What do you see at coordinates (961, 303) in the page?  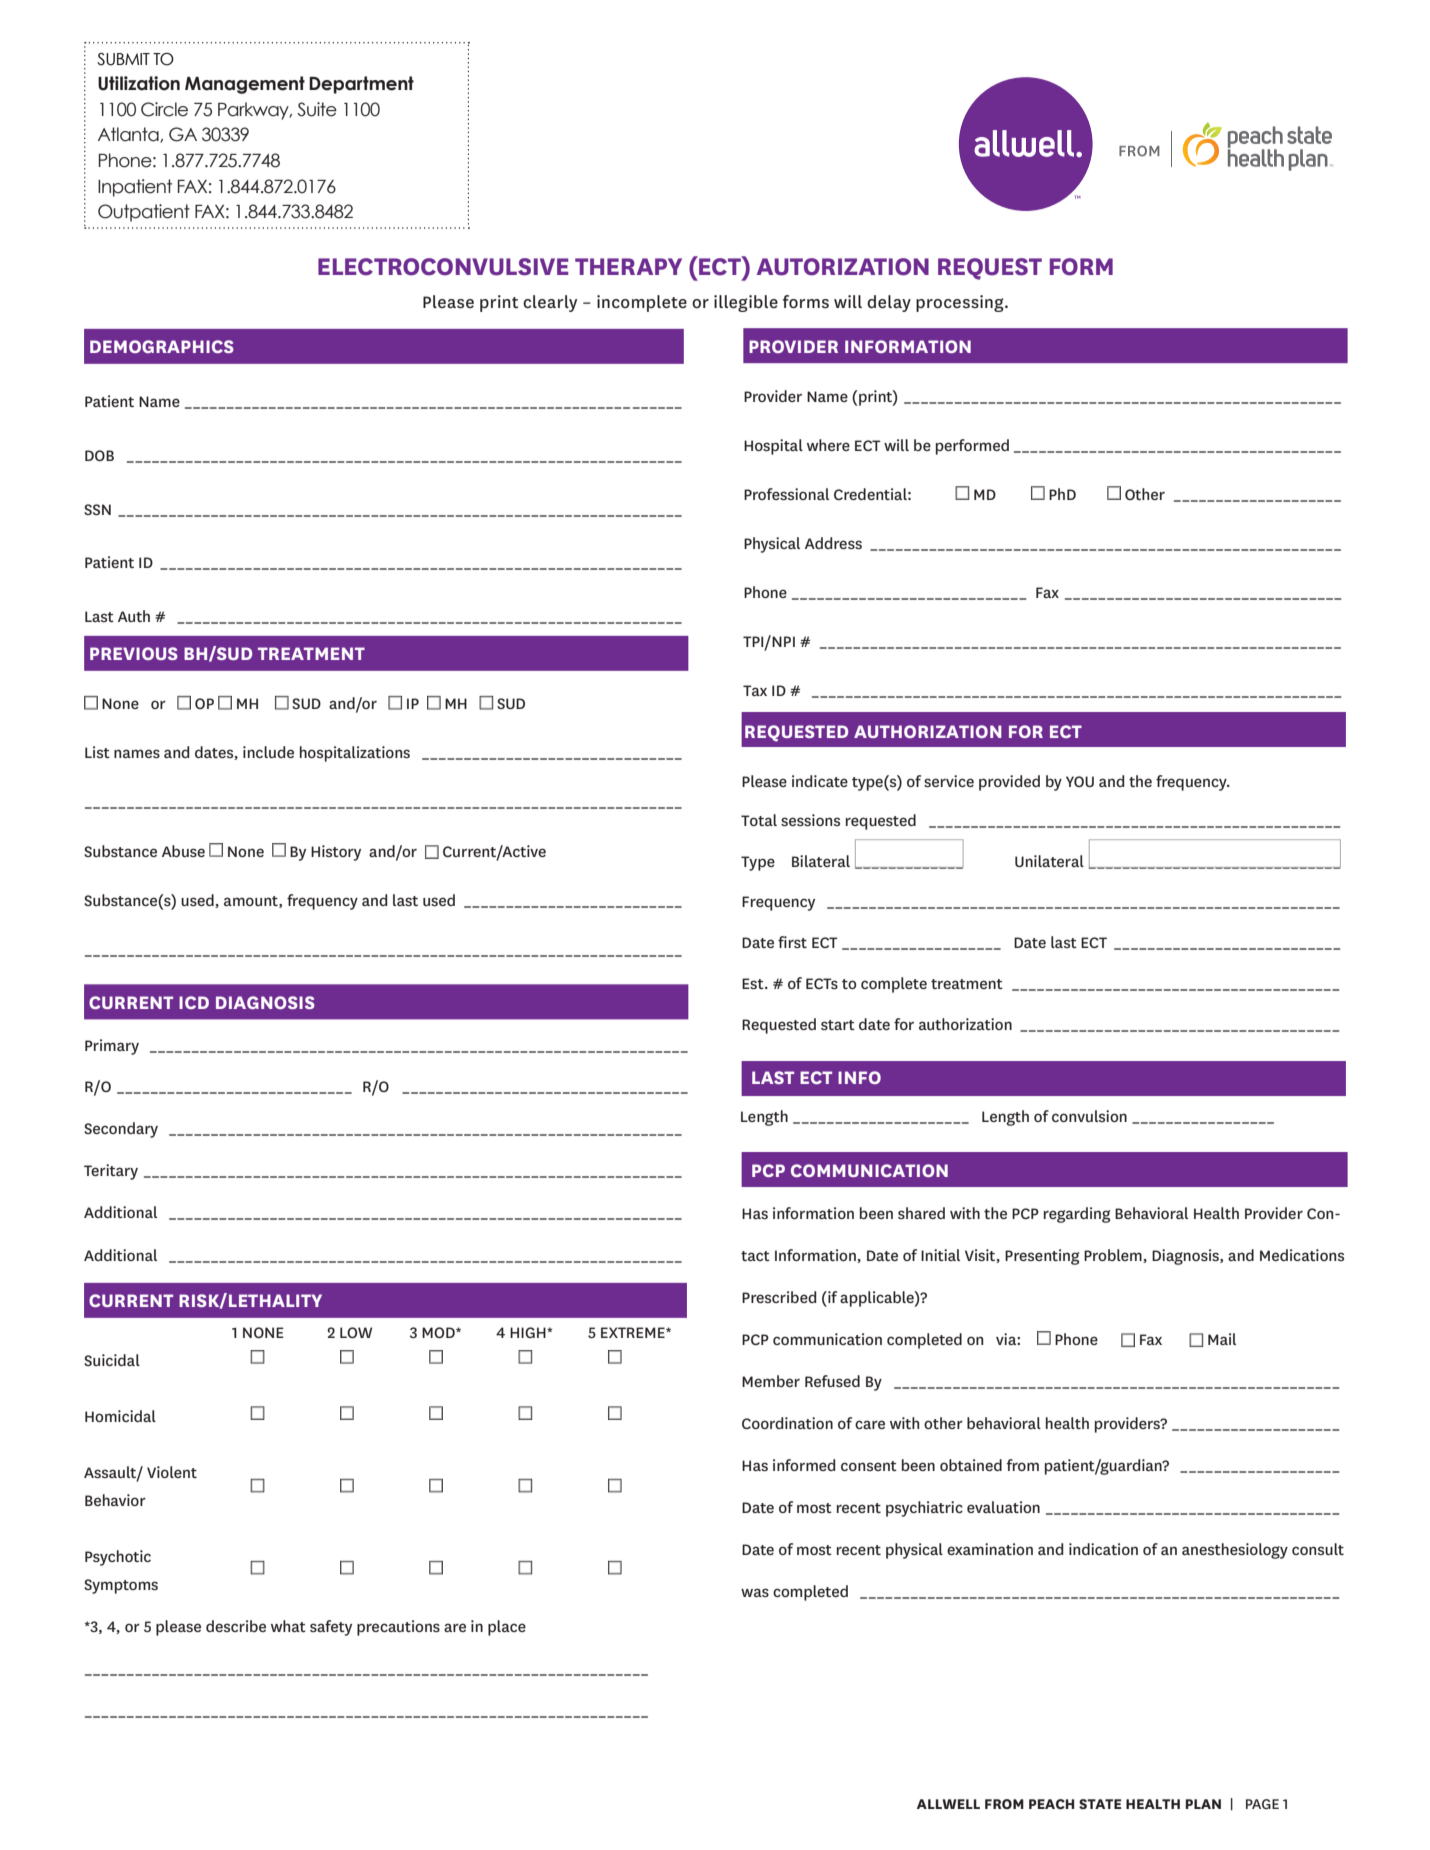 I see `processing` at bounding box center [961, 303].
